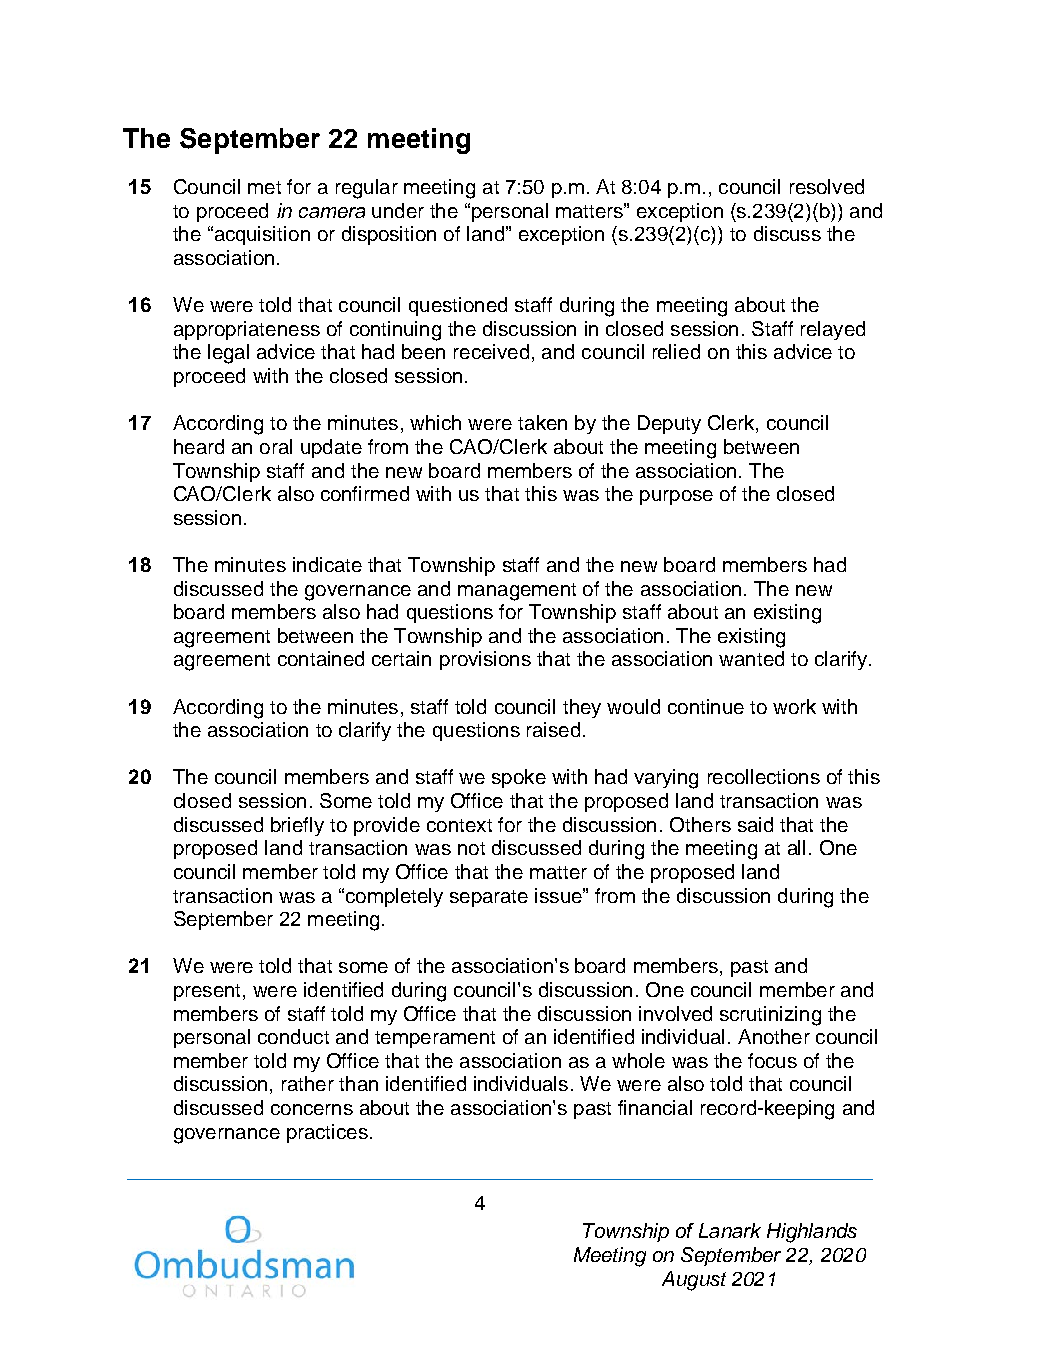 This screenshot has height=1355, width=1047. Describe the element at coordinates (458, 306) in the screenshot. I see `questioned` at that location.
